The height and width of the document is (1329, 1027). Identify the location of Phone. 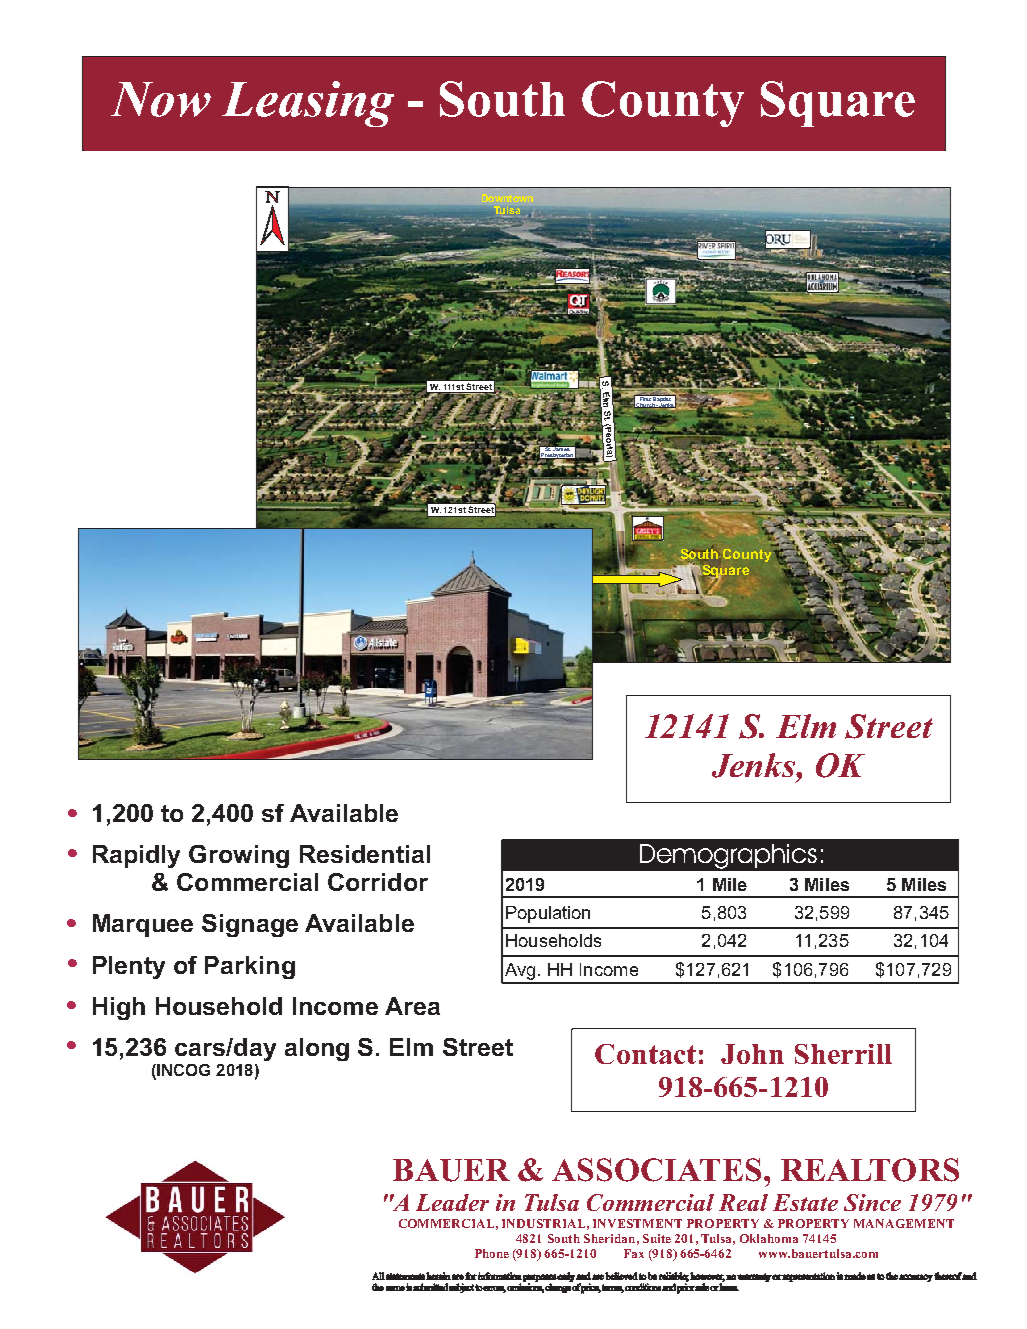
(492, 1253).
